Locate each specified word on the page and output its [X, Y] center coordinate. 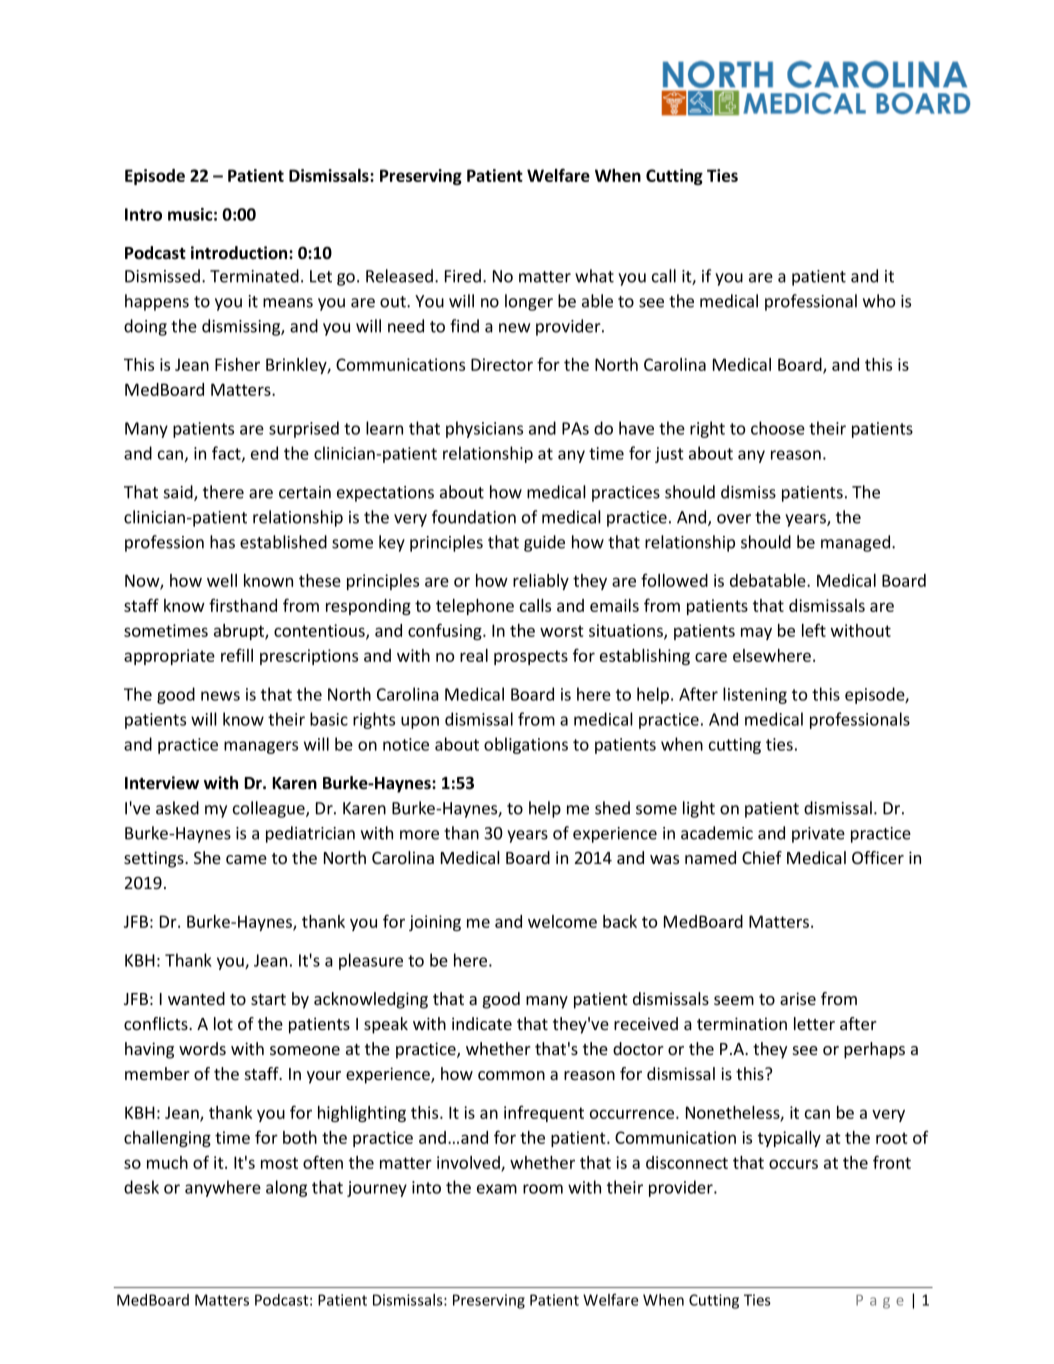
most [279, 1163]
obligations [526, 745]
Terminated [254, 276]
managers [261, 747]
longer [529, 302]
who [879, 301]
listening [755, 695]
